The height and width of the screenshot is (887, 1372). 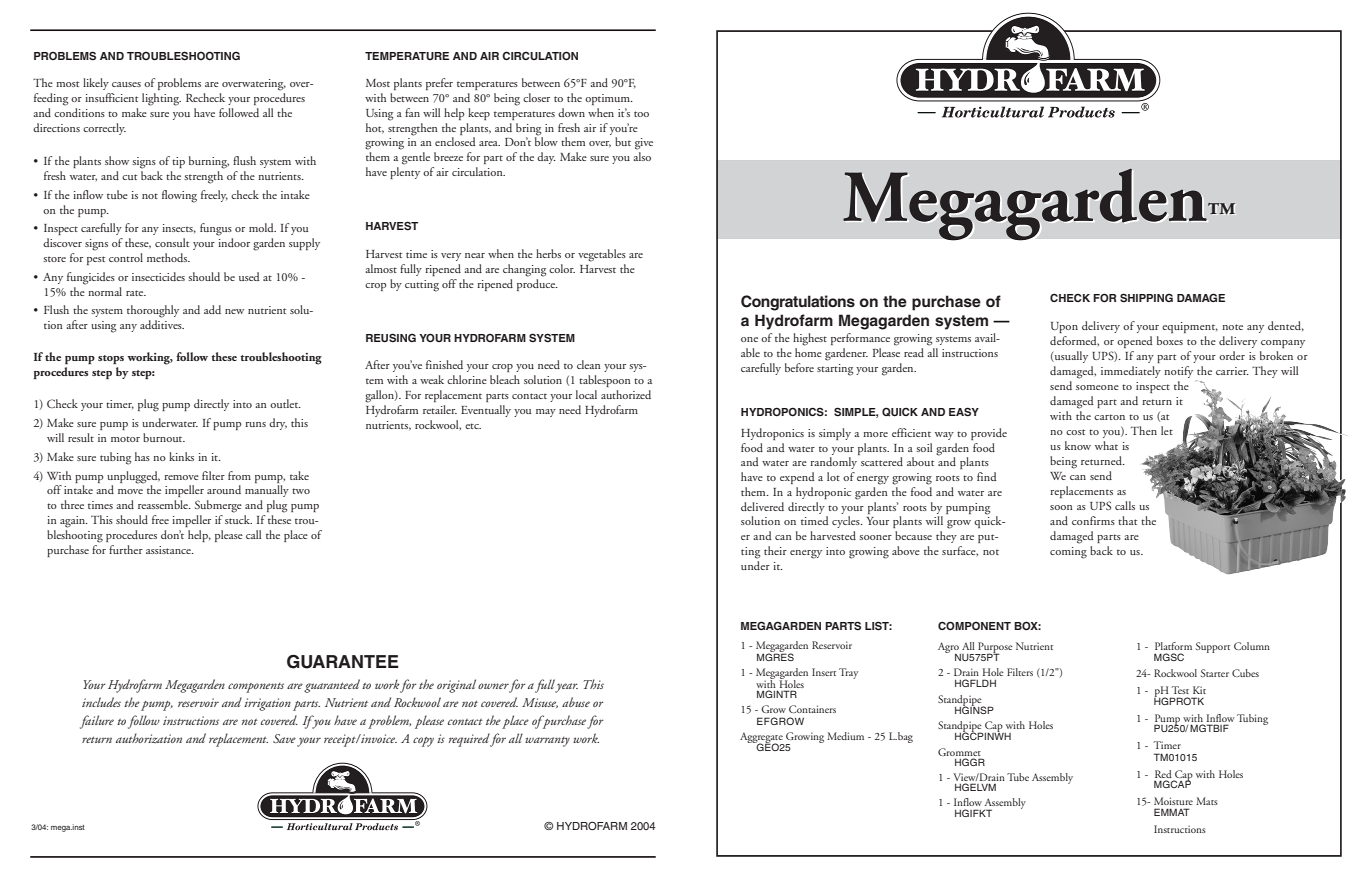 I want to click on what, so click(x=1106, y=445).
